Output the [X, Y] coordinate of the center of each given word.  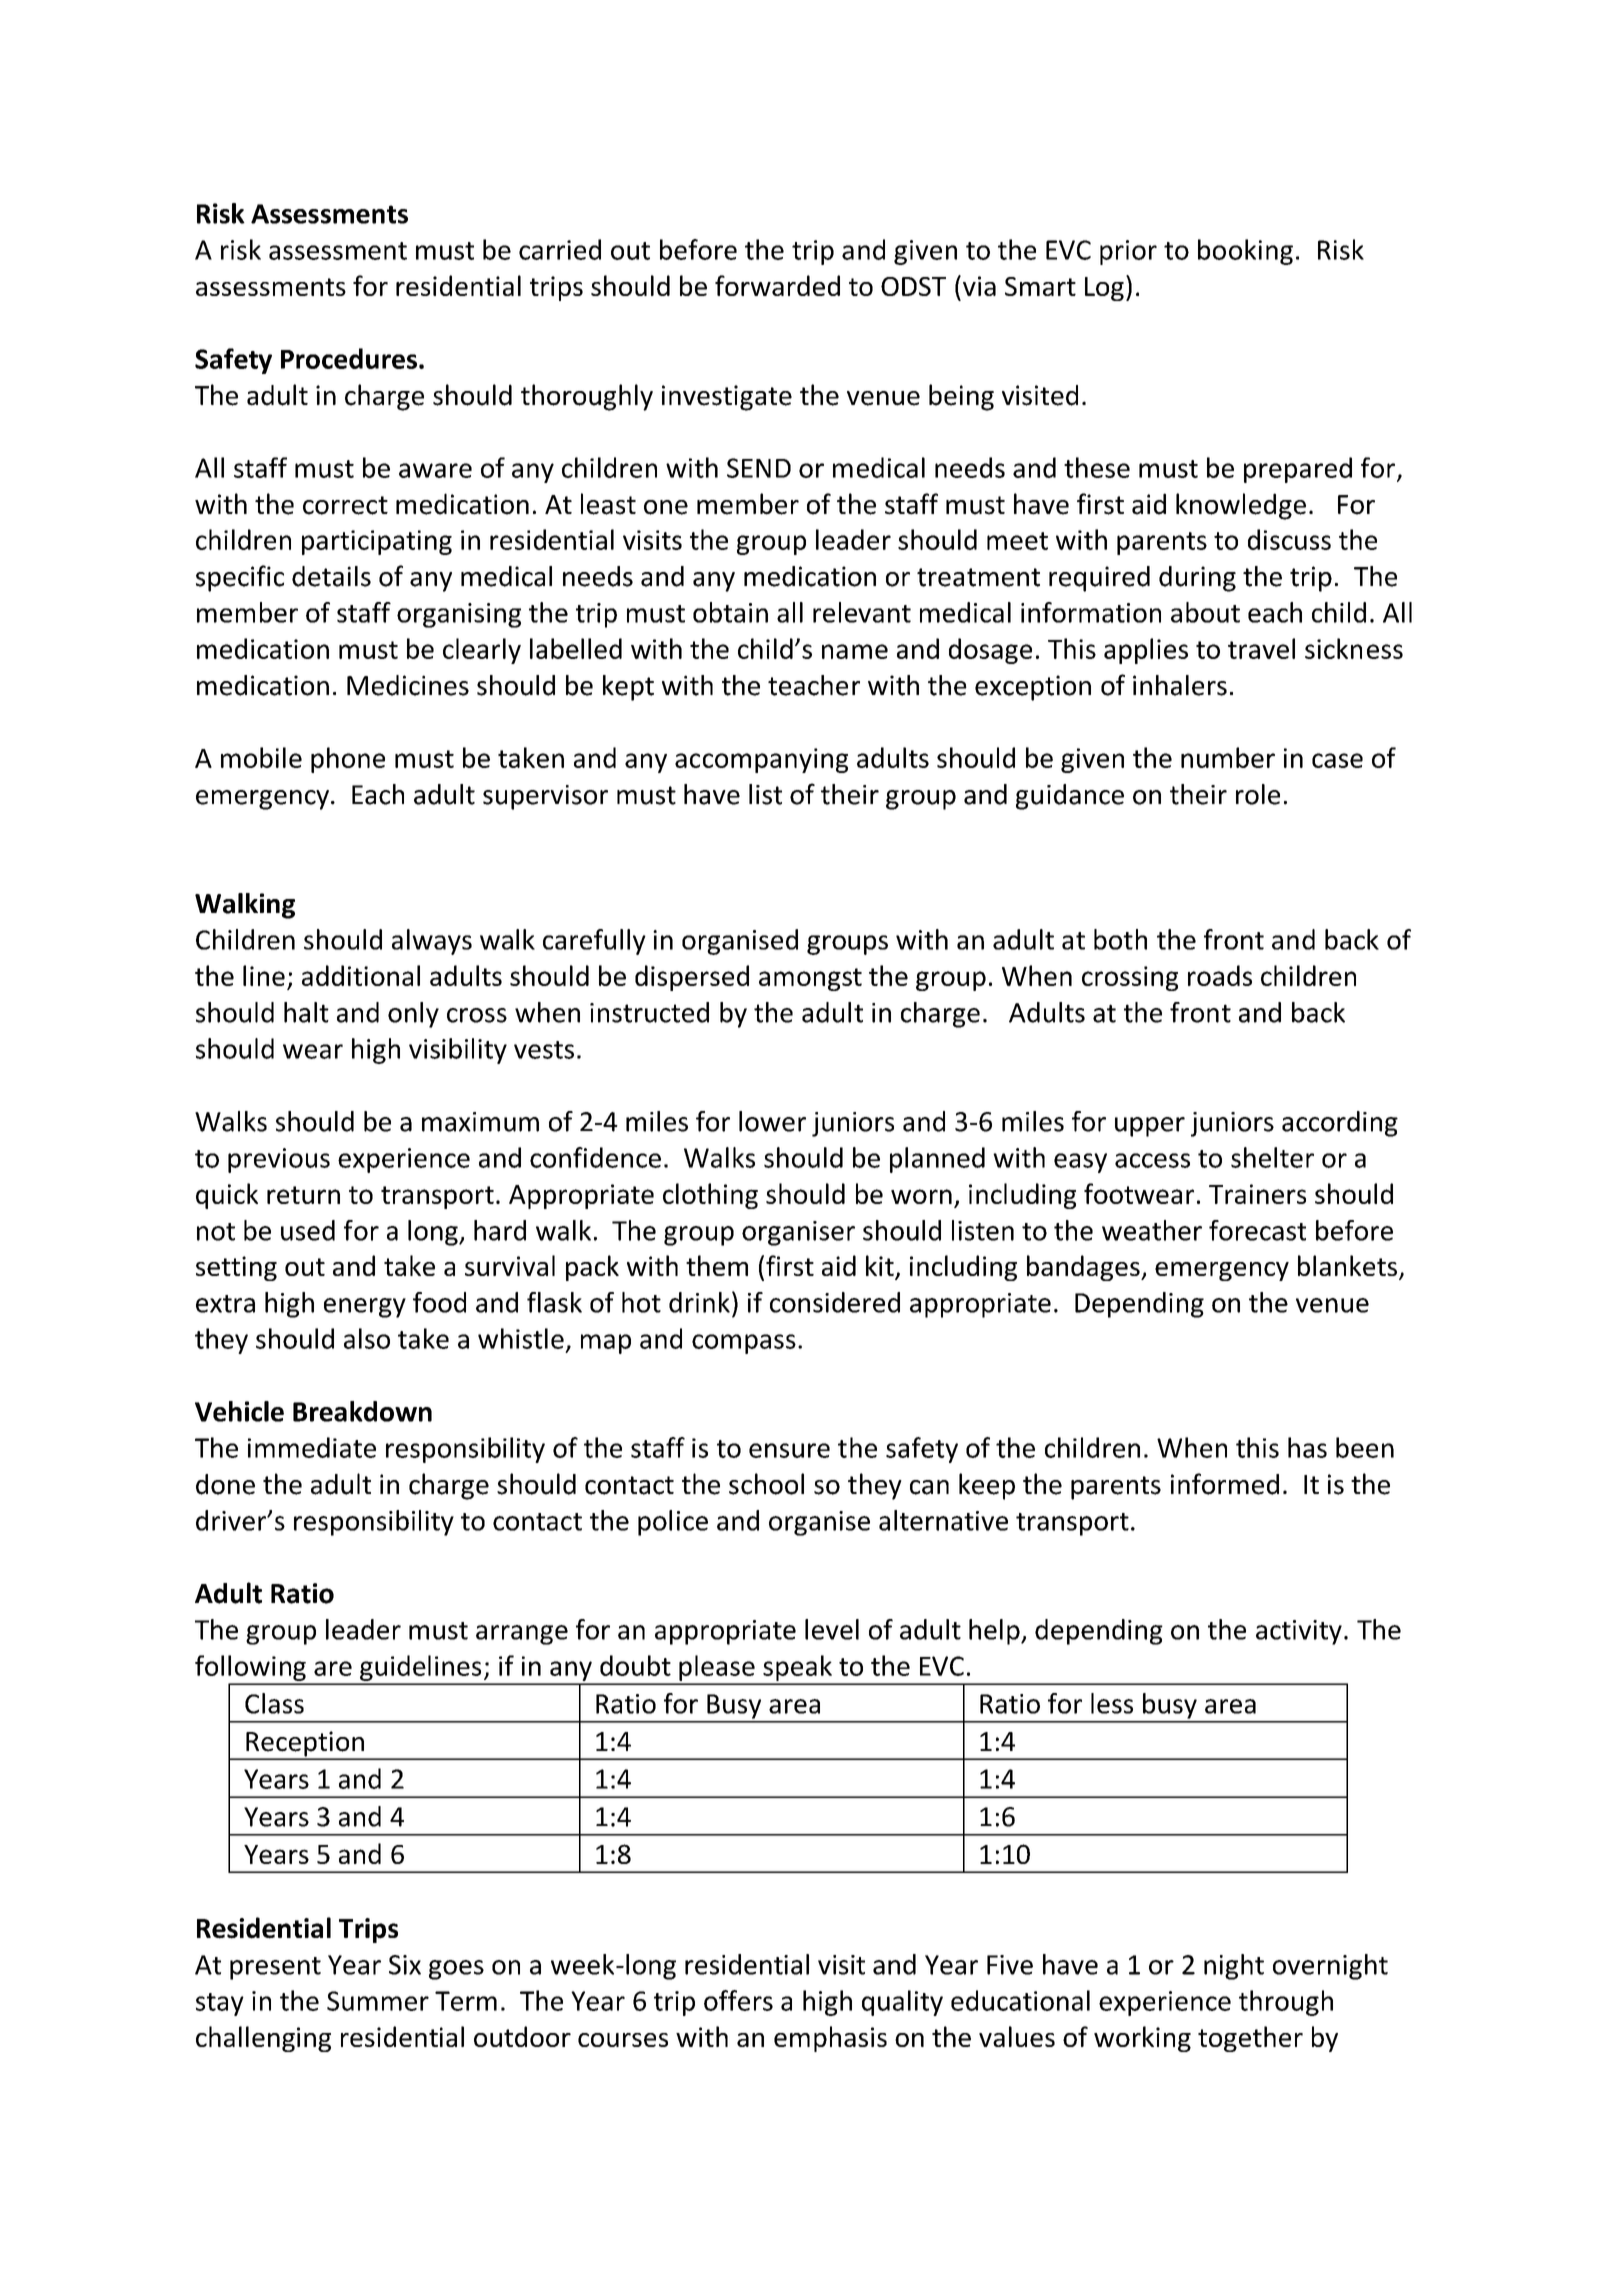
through [1286, 2003]
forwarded [777, 285]
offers [738, 2000]
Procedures [349, 358]
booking [1245, 252]
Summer [378, 2001]
